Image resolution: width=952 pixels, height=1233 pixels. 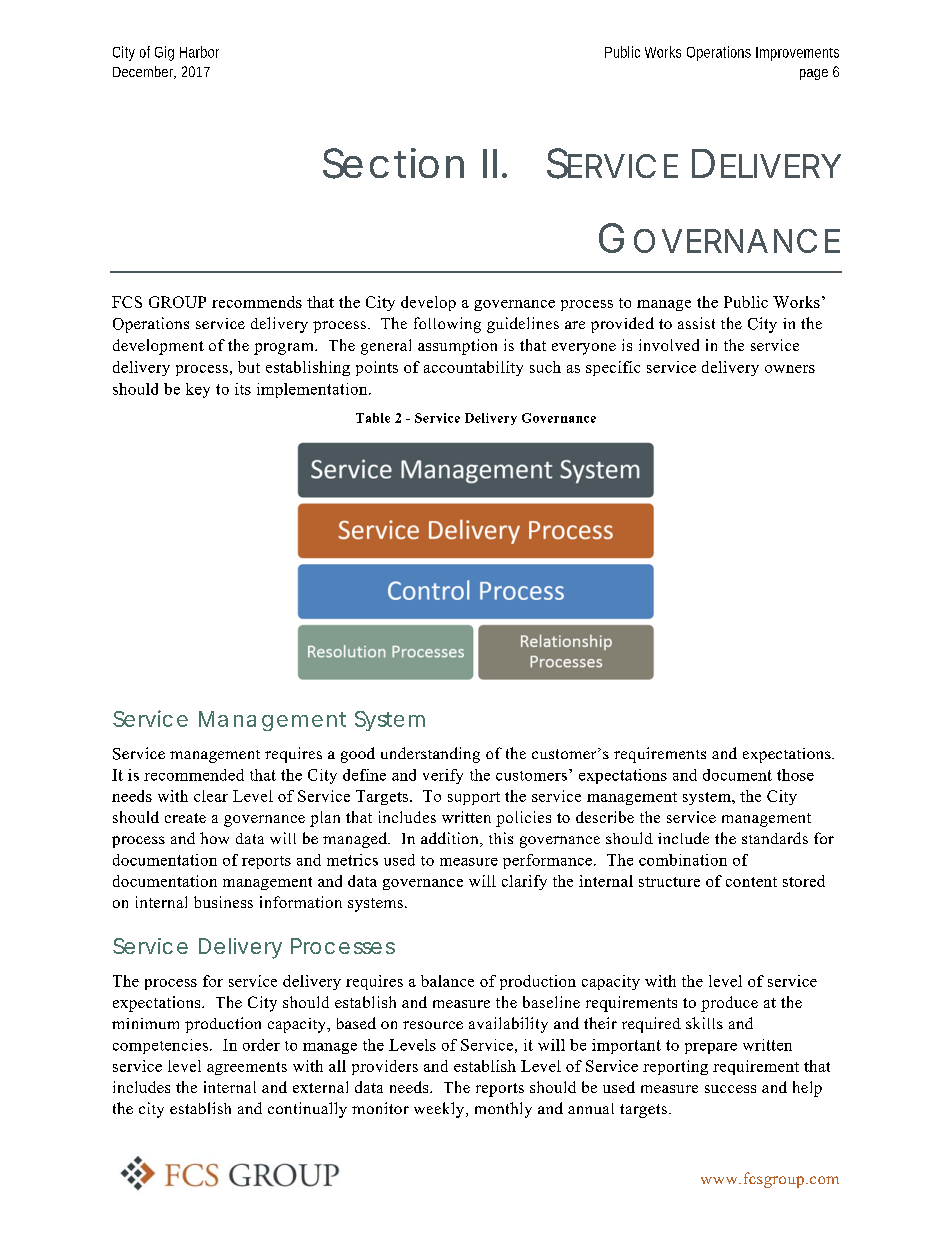 What do you see at coordinates (503, 1110) in the document?
I see `monthly` at bounding box center [503, 1110].
